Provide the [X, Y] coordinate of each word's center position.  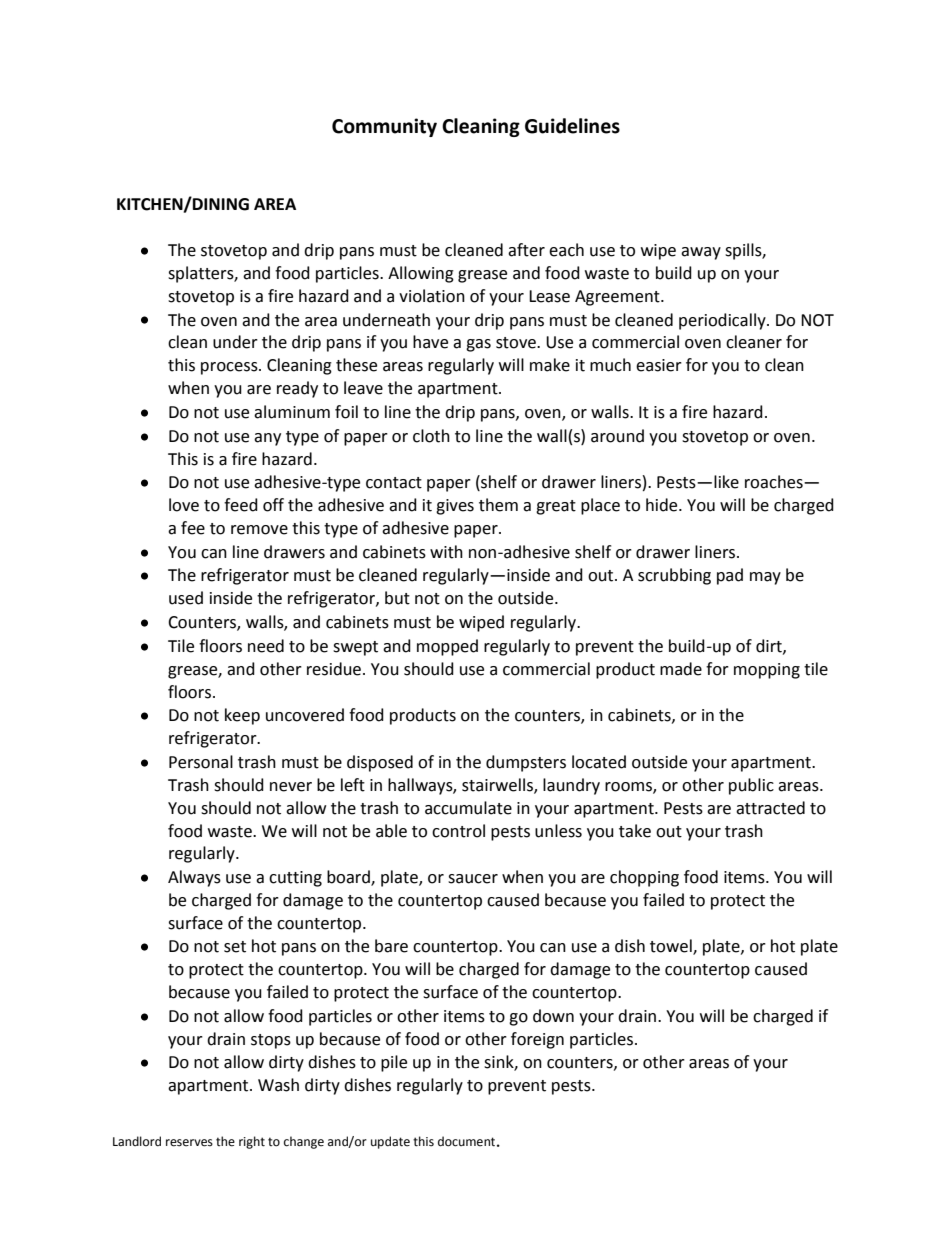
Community [384, 127]
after [526, 250]
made [681, 669]
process [230, 368]
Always [194, 878]
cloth [431, 436]
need [266, 646]
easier [659, 365]
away [701, 253]
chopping [644, 878]
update [390, 1142]
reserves [189, 1143]
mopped [447, 647]
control [458, 831]
